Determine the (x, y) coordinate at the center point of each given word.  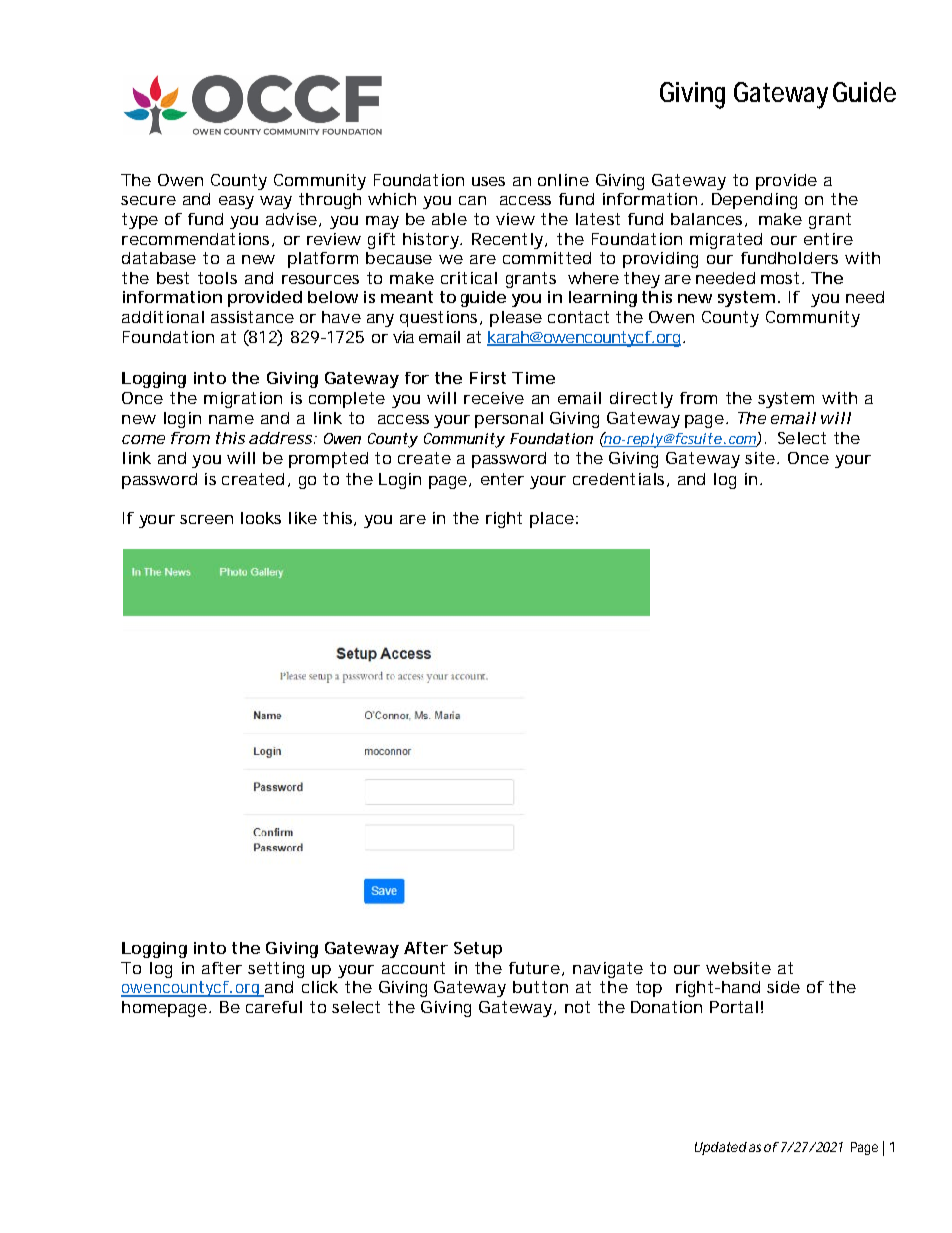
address (282, 438)
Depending (754, 201)
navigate (608, 970)
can (472, 200)
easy (236, 202)
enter (502, 479)
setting (276, 970)
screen (206, 519)
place (552, 520)
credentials (620, 480)
